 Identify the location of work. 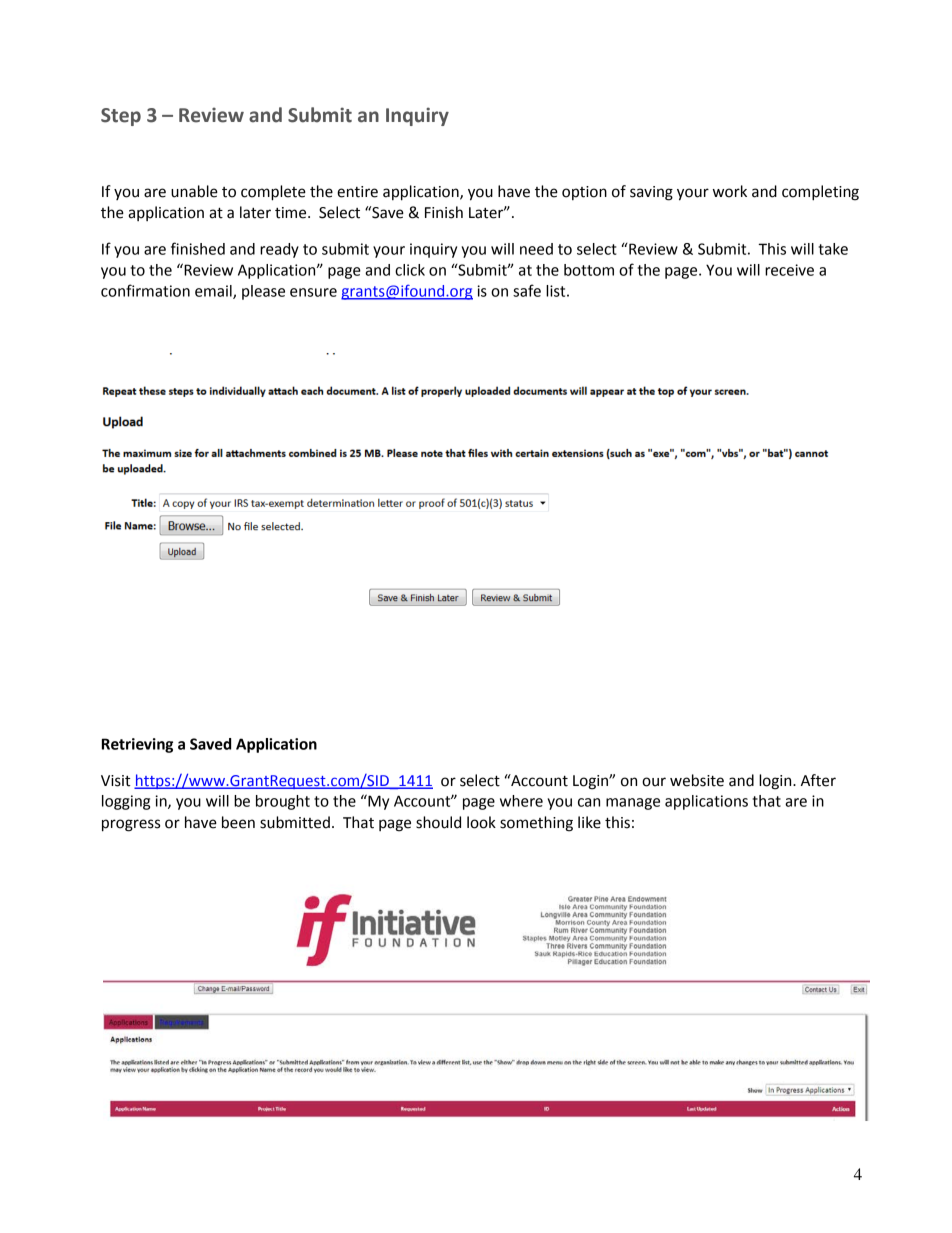
(730, 191).
